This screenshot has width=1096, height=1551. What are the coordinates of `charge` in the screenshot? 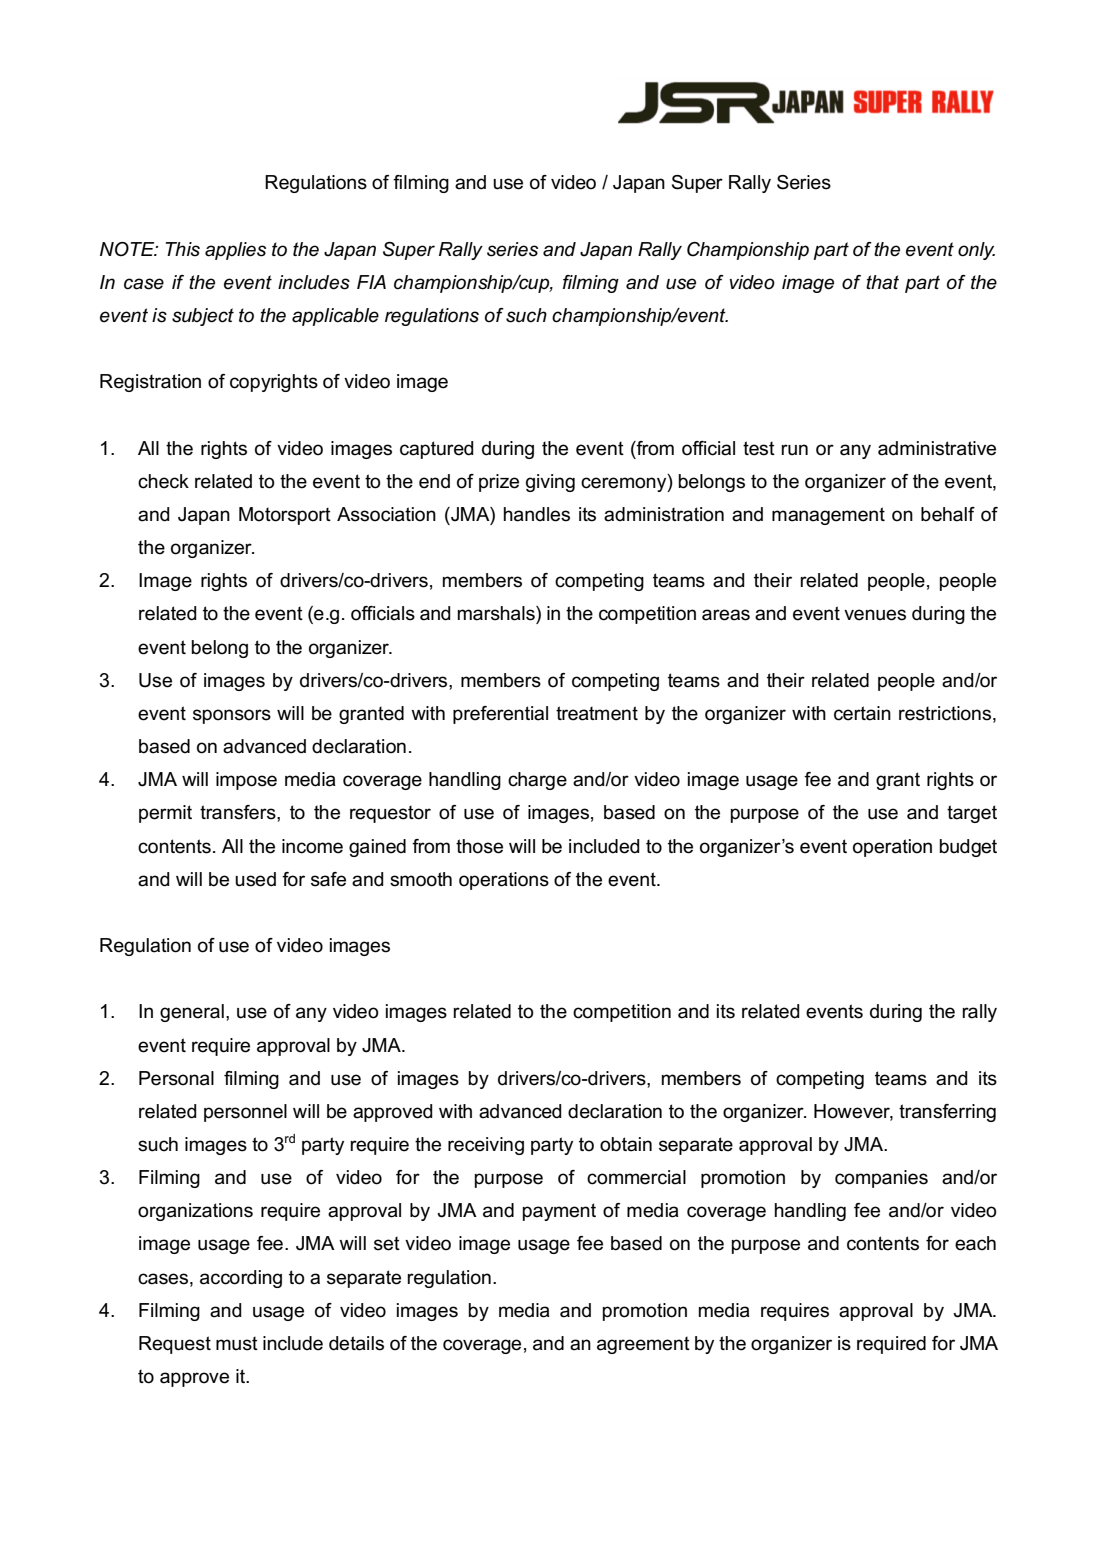 It's located at (537, 781).
